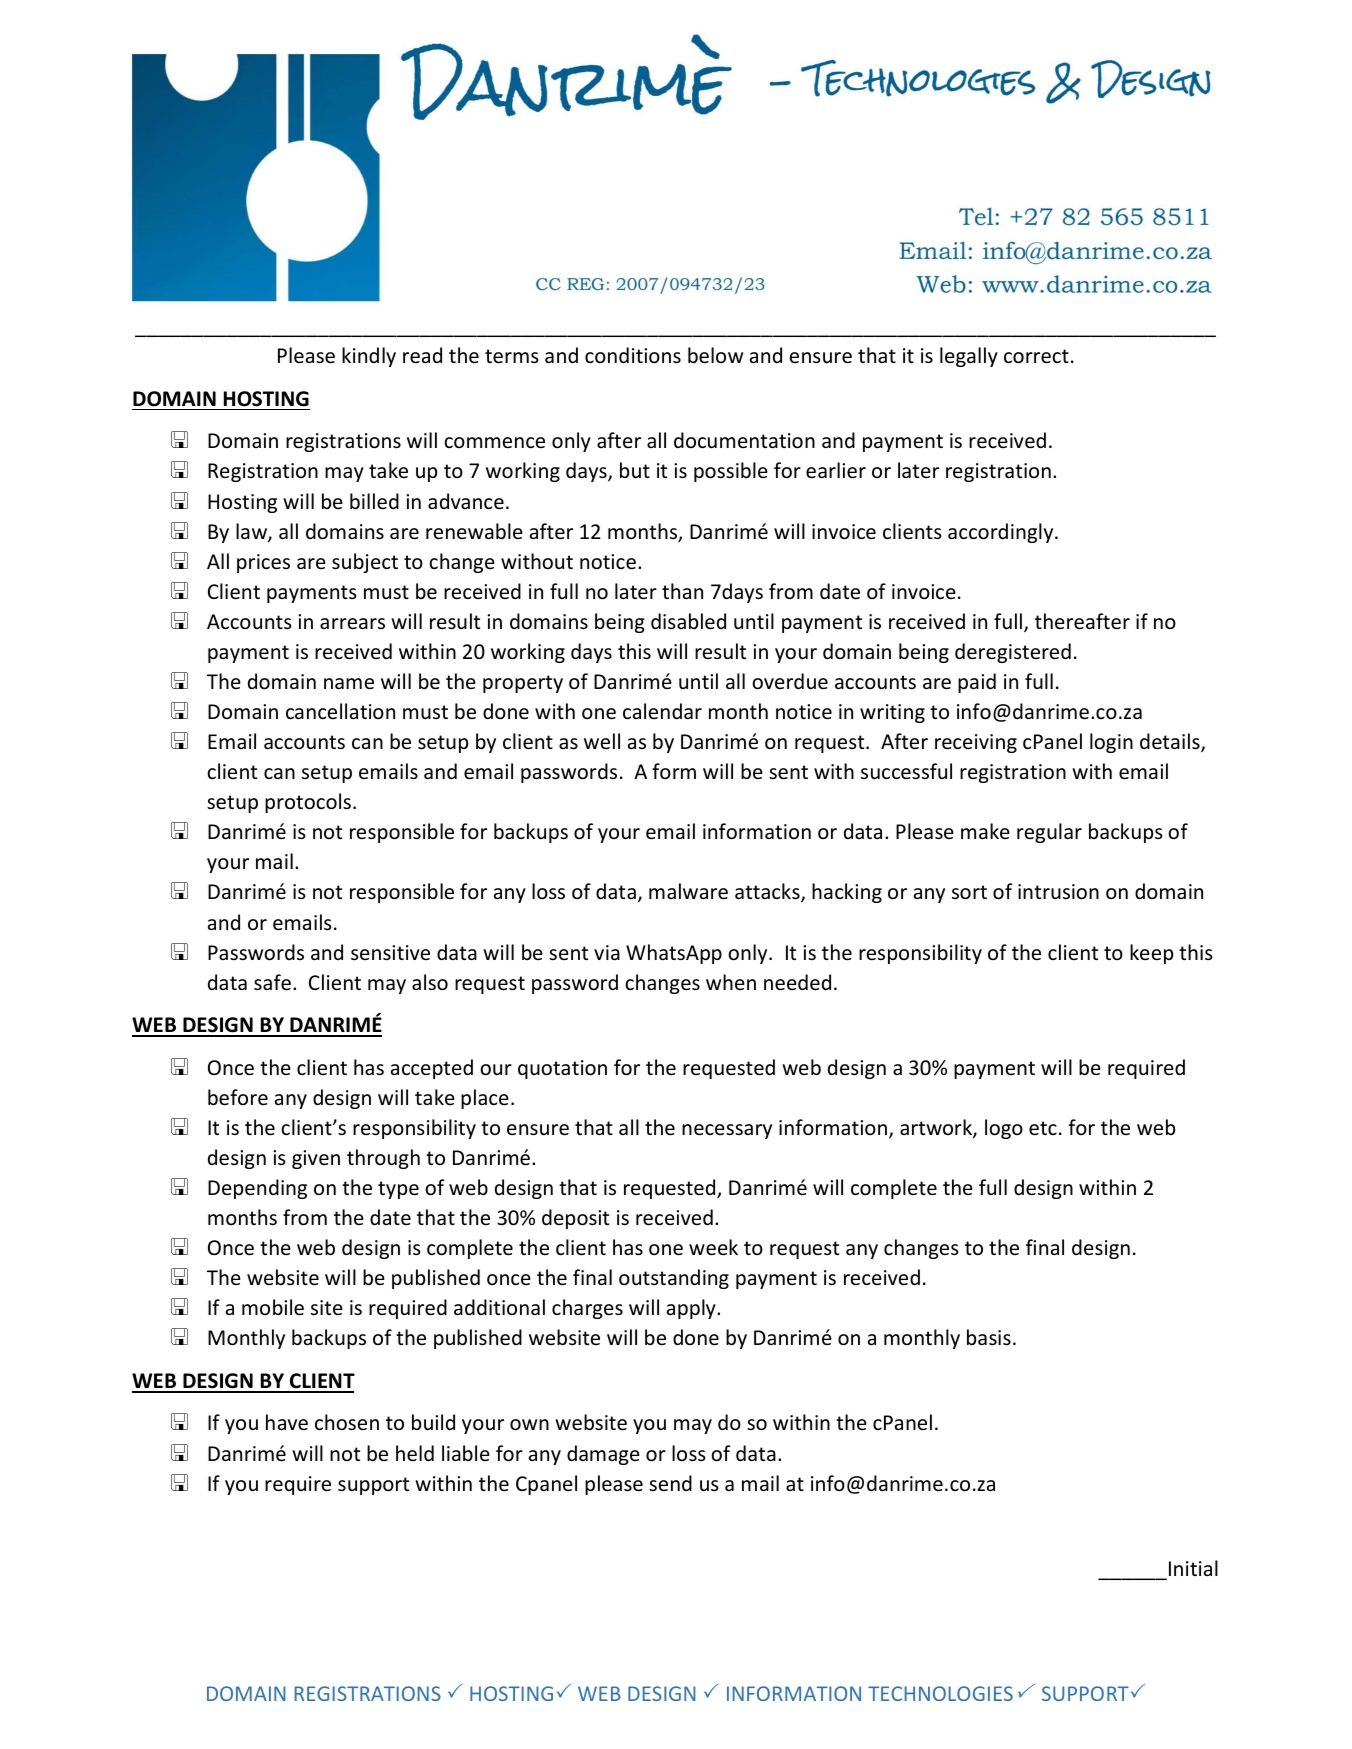  Describe the element at coordinates (273, 1307) in the screenshot. I see `mobile` at that location.
